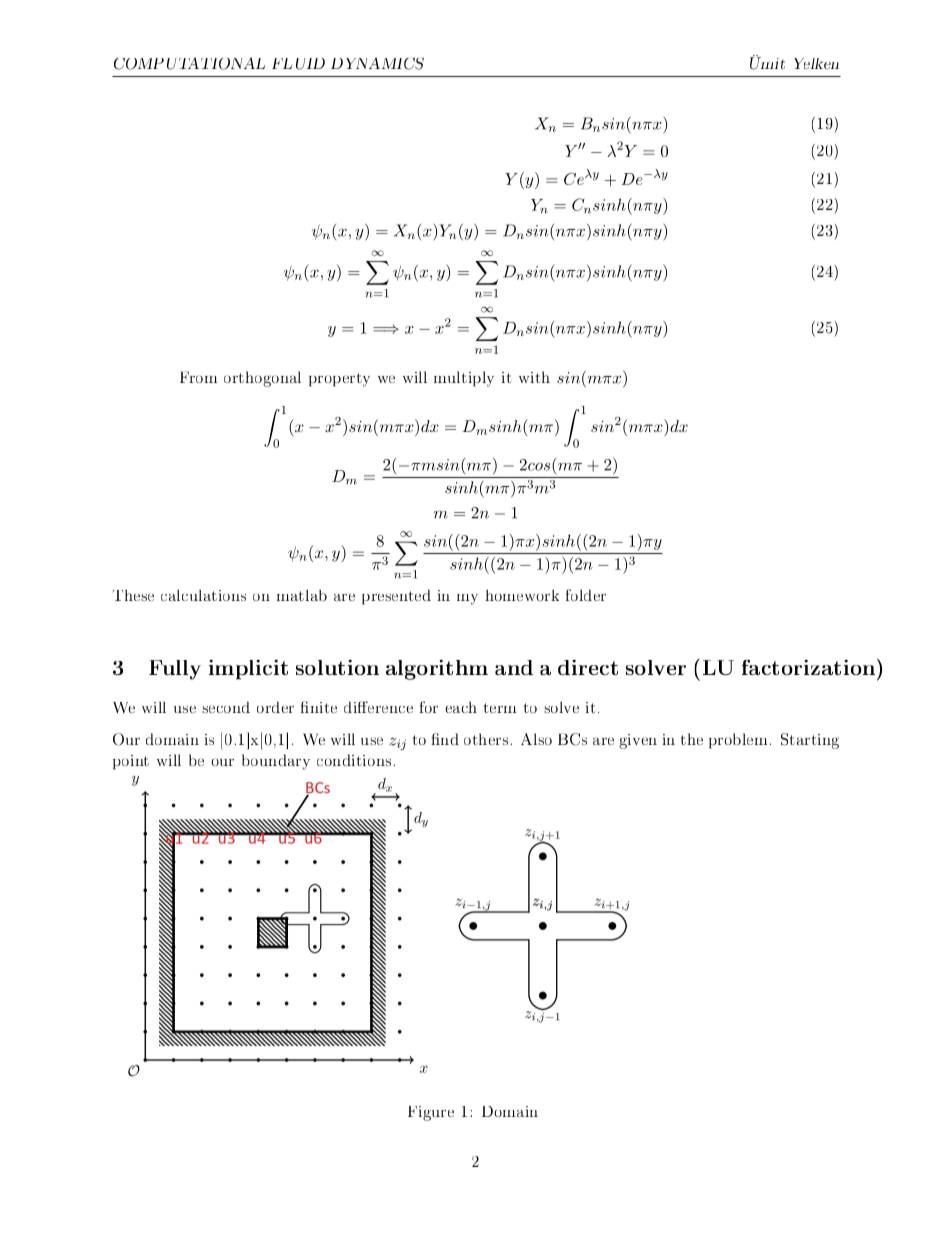 This image has height=1233, width=952. I want to click on with, so click(534, 377).
